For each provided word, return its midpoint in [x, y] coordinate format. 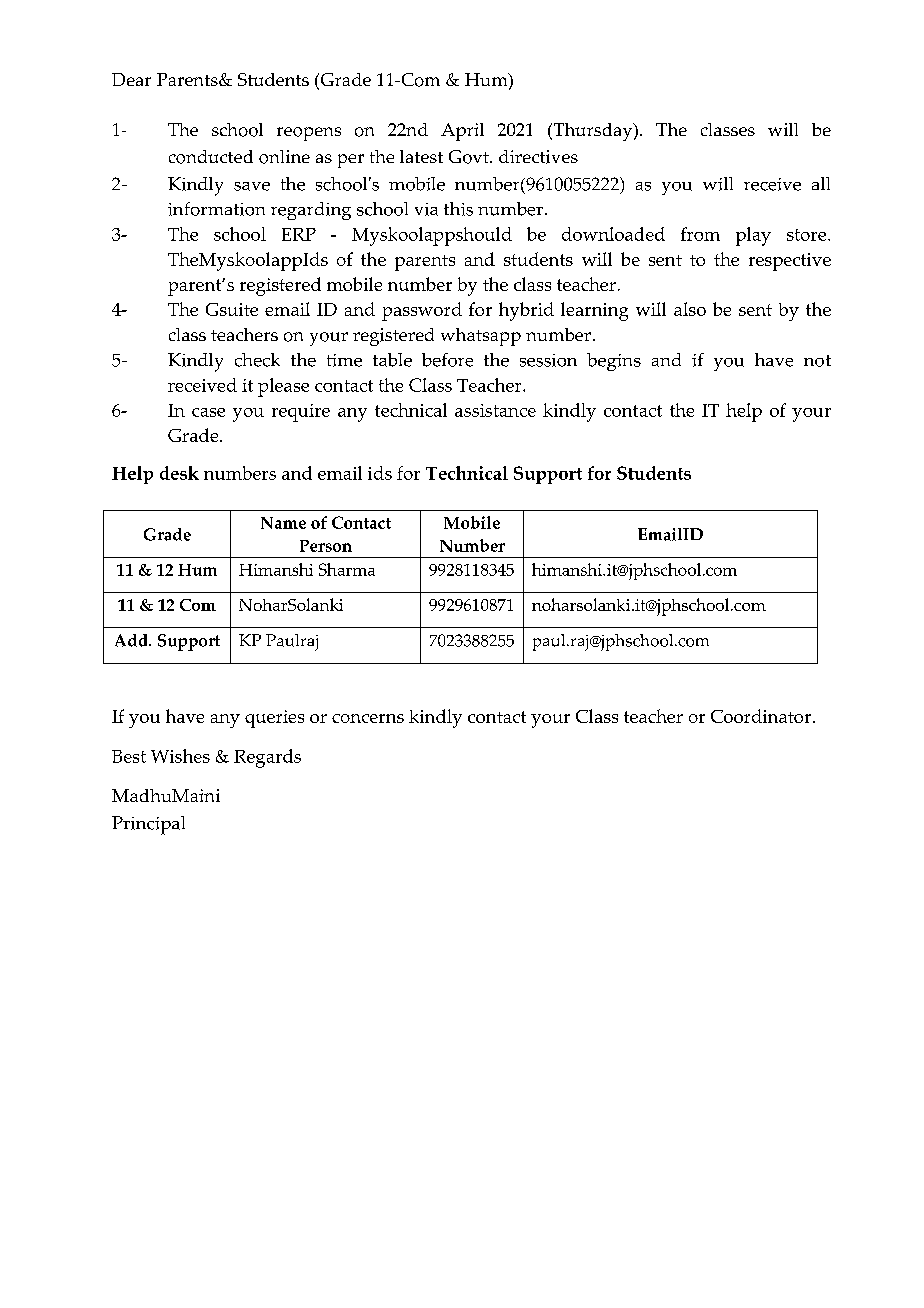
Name [283, 523]
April [462, 132]
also [690, 309]
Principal [148, 825]
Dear [131, 79]
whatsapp [481, 337]
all [821, 183]
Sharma [347, 569]
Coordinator [761, 716]
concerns [368, 718]
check [257, 360]
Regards [267, 758]
